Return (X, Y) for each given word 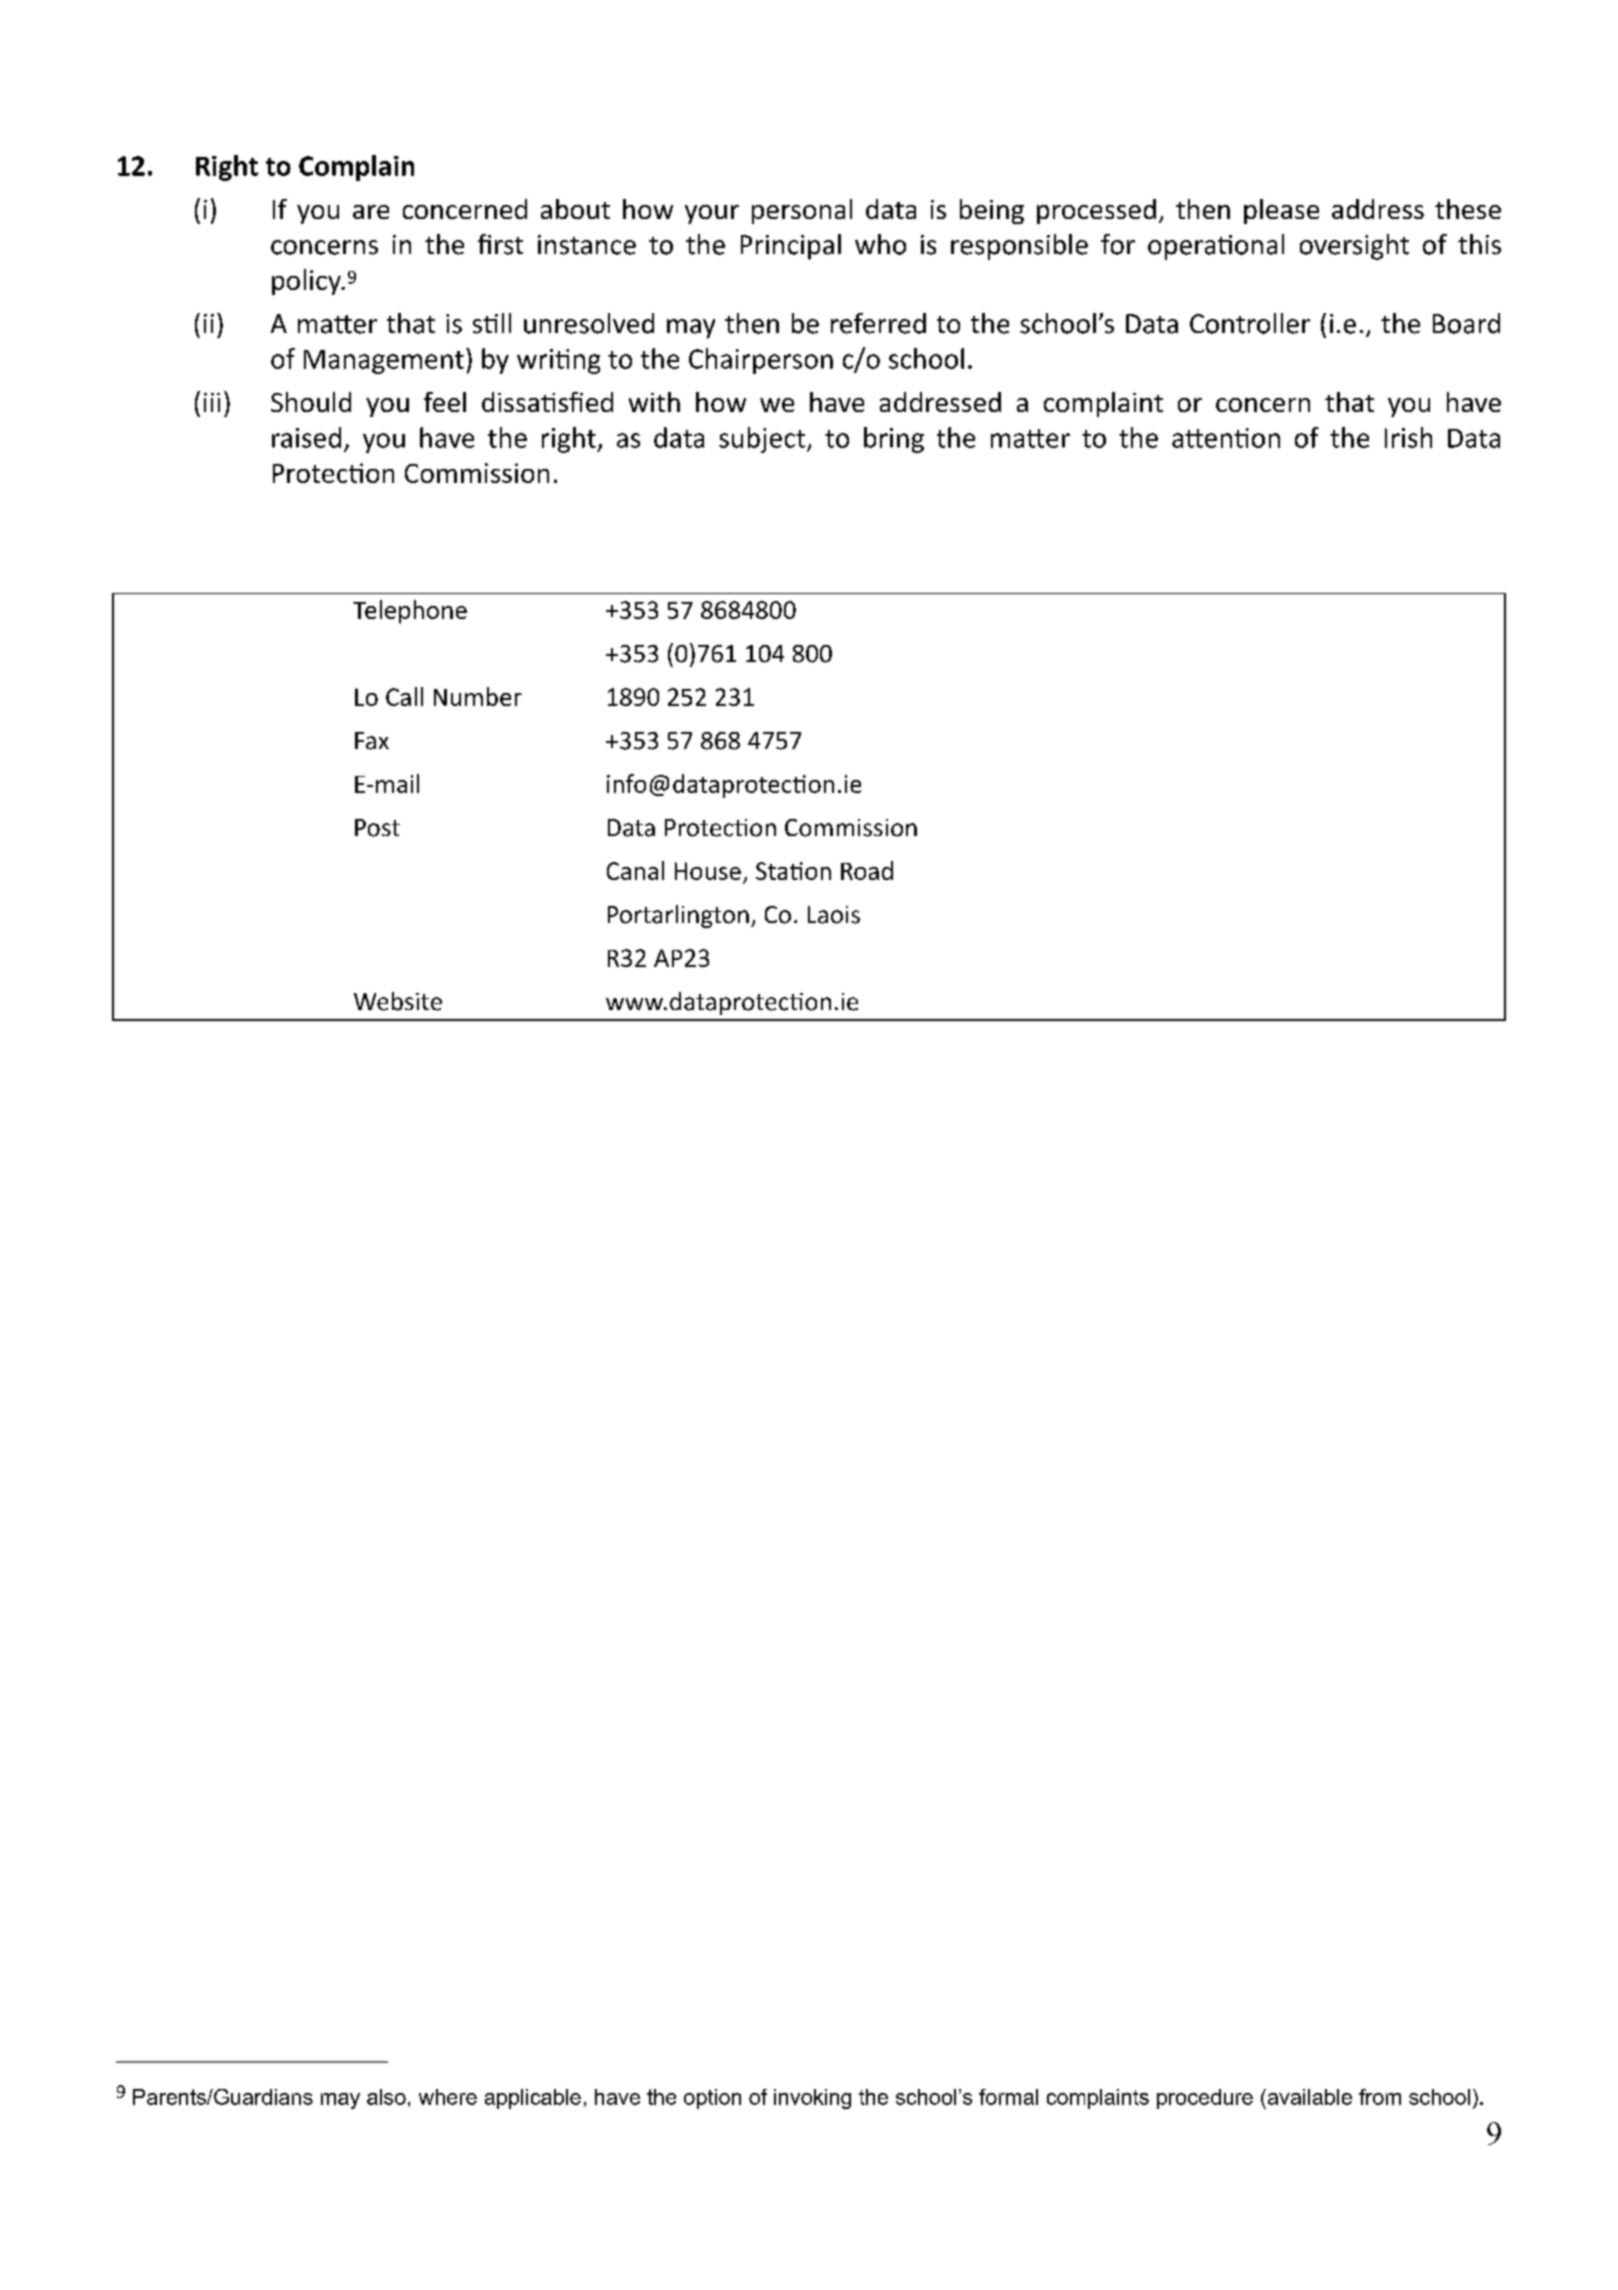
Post (377, 828)
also (386, 2097)
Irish (1408, 437)
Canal (635, 870)
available (1308, 2097)
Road (867, 870)
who (880, 244)
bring (894, 440)
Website (398, 1001)
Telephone (410, 612)
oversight (1354, 247)
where (448, 2097)
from (1380, 2097)
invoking (812, 2099)
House (708, 871)
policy (307, 282)
